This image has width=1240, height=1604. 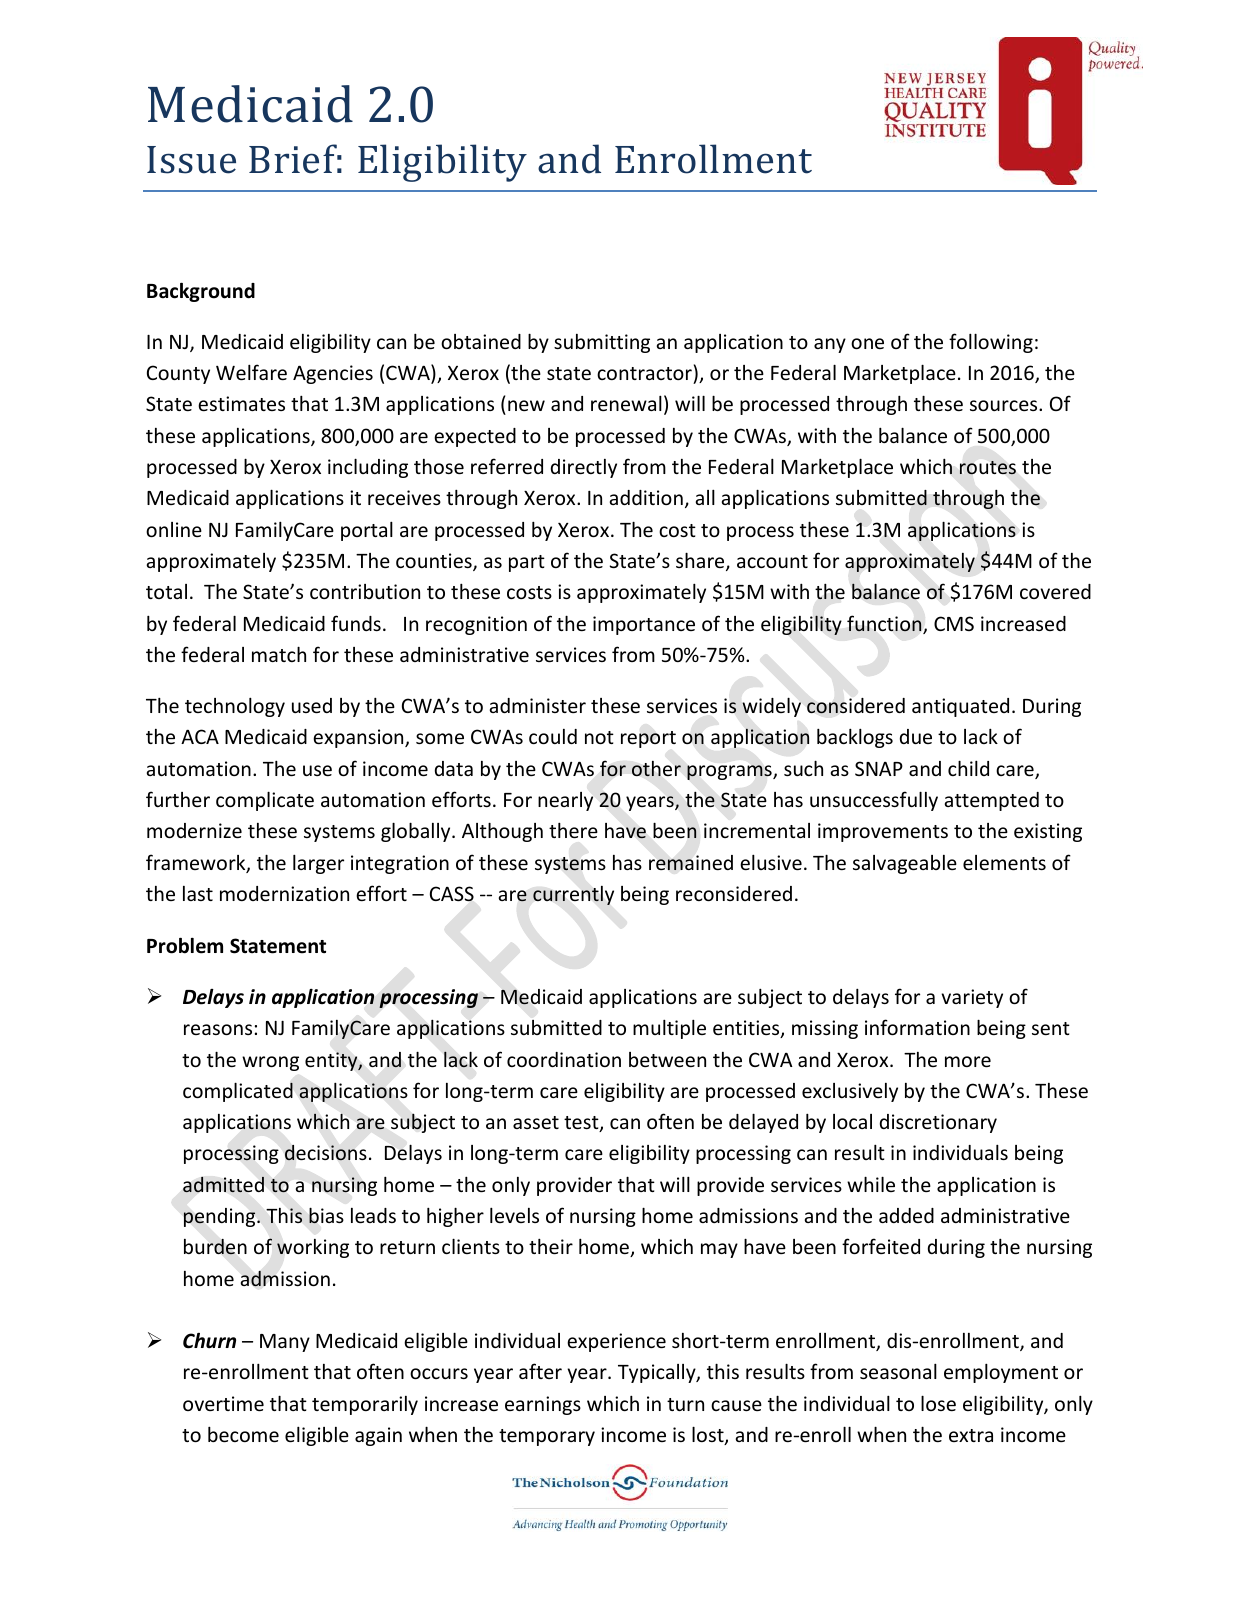 What do you see at coordinates (543, 1405) in the image?
I see `earnings` at bounding box center [543, 1405].
